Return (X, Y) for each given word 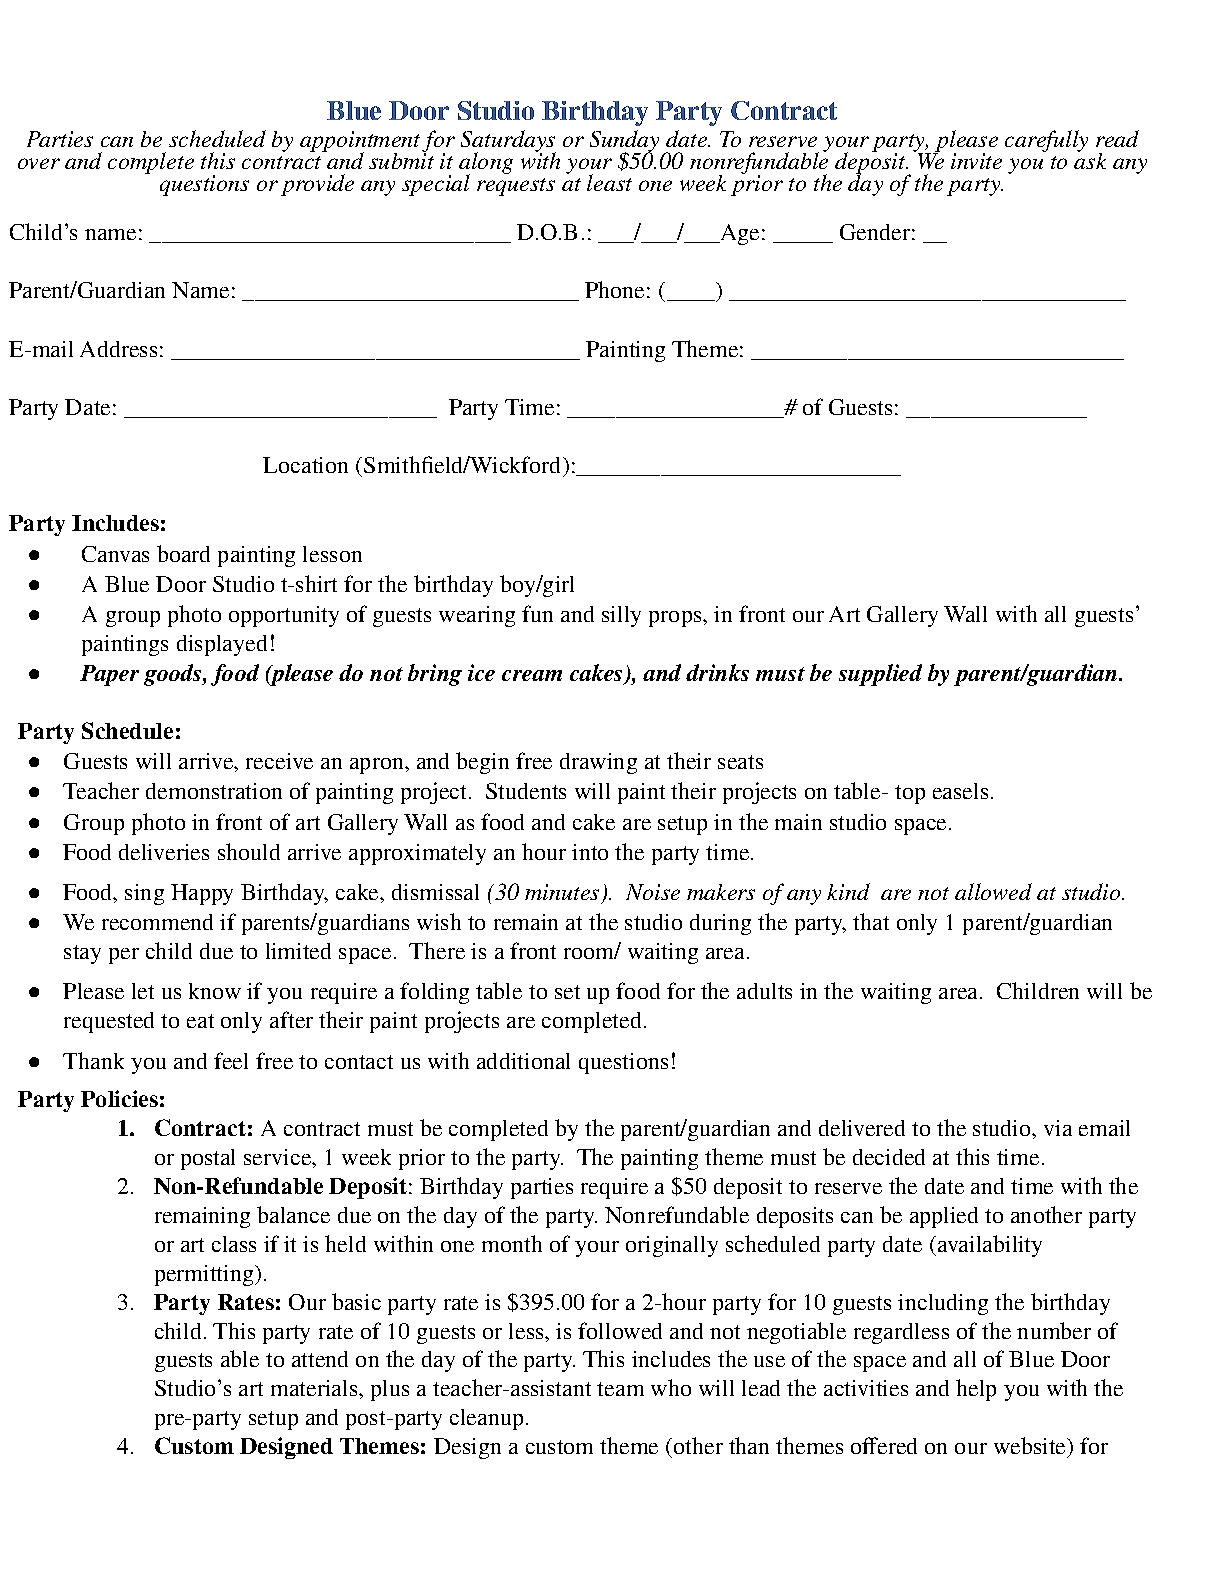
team (620, 1389)
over (39, 163)
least (609, 182)
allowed (993, 891)
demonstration (214, 791)
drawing (598, 763)
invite (976, 161)
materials (314, 1388)
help (976, 1390)
